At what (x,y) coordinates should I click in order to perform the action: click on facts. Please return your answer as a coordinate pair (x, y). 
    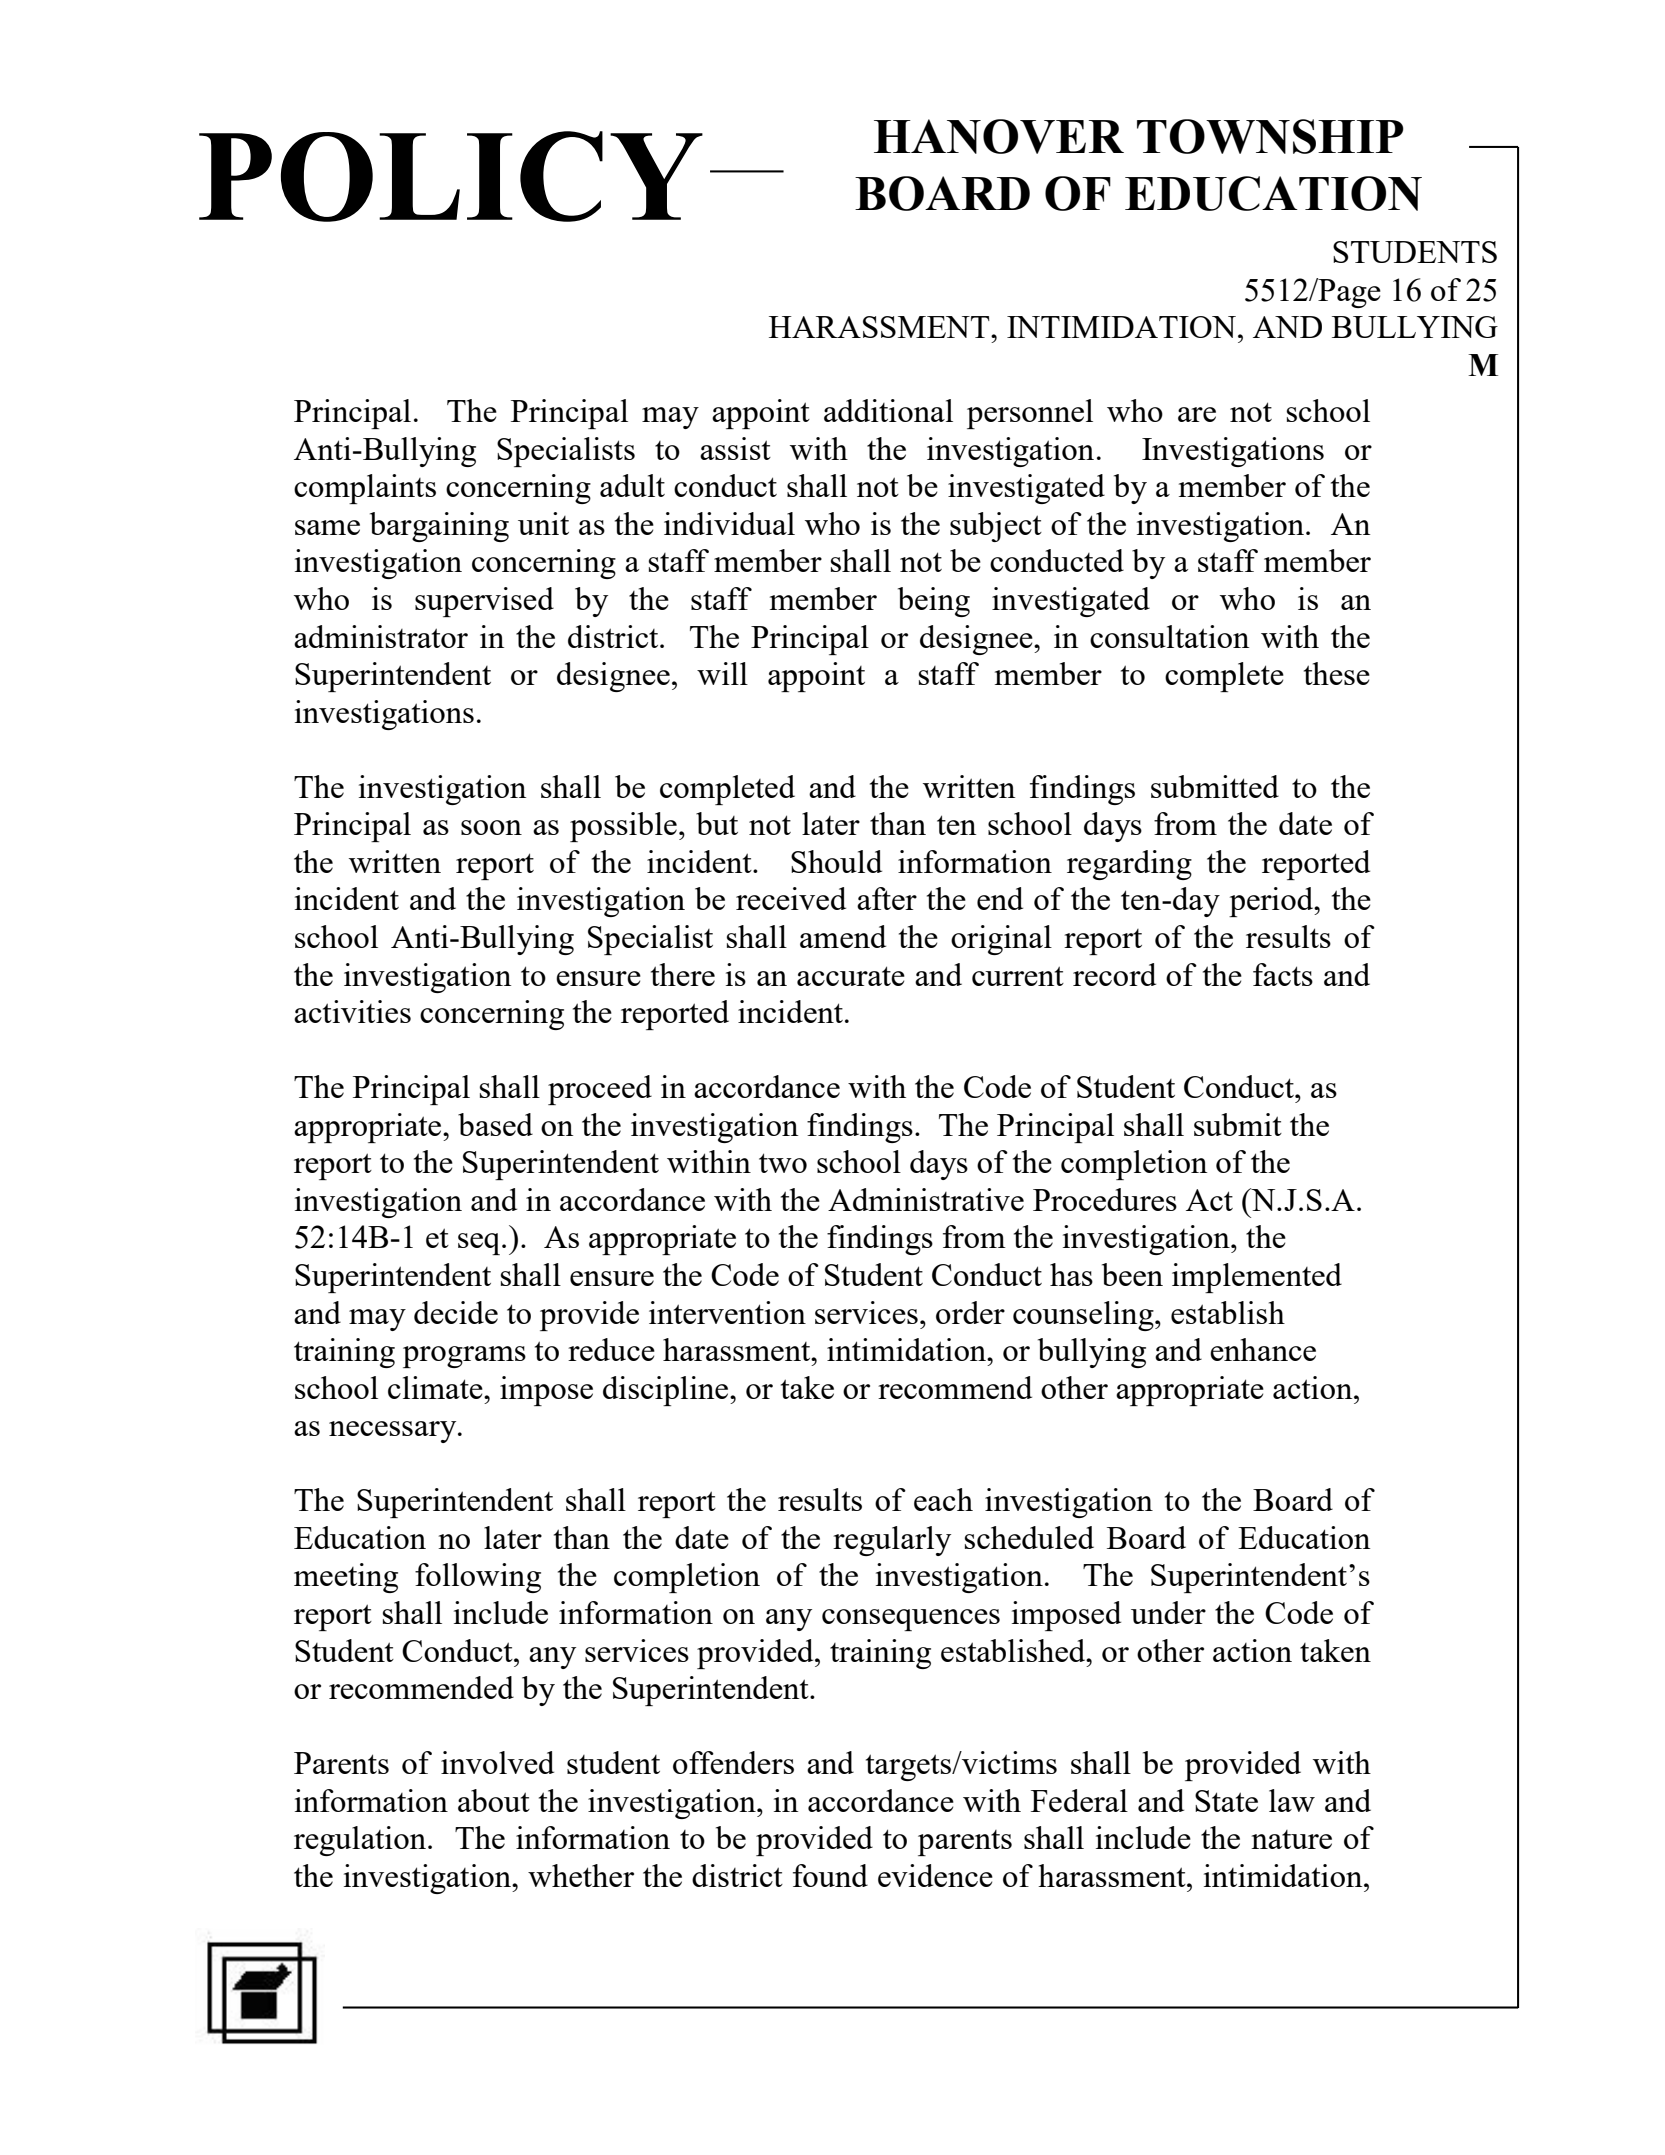
    Looking at the image, I should click on (1283, 974).
